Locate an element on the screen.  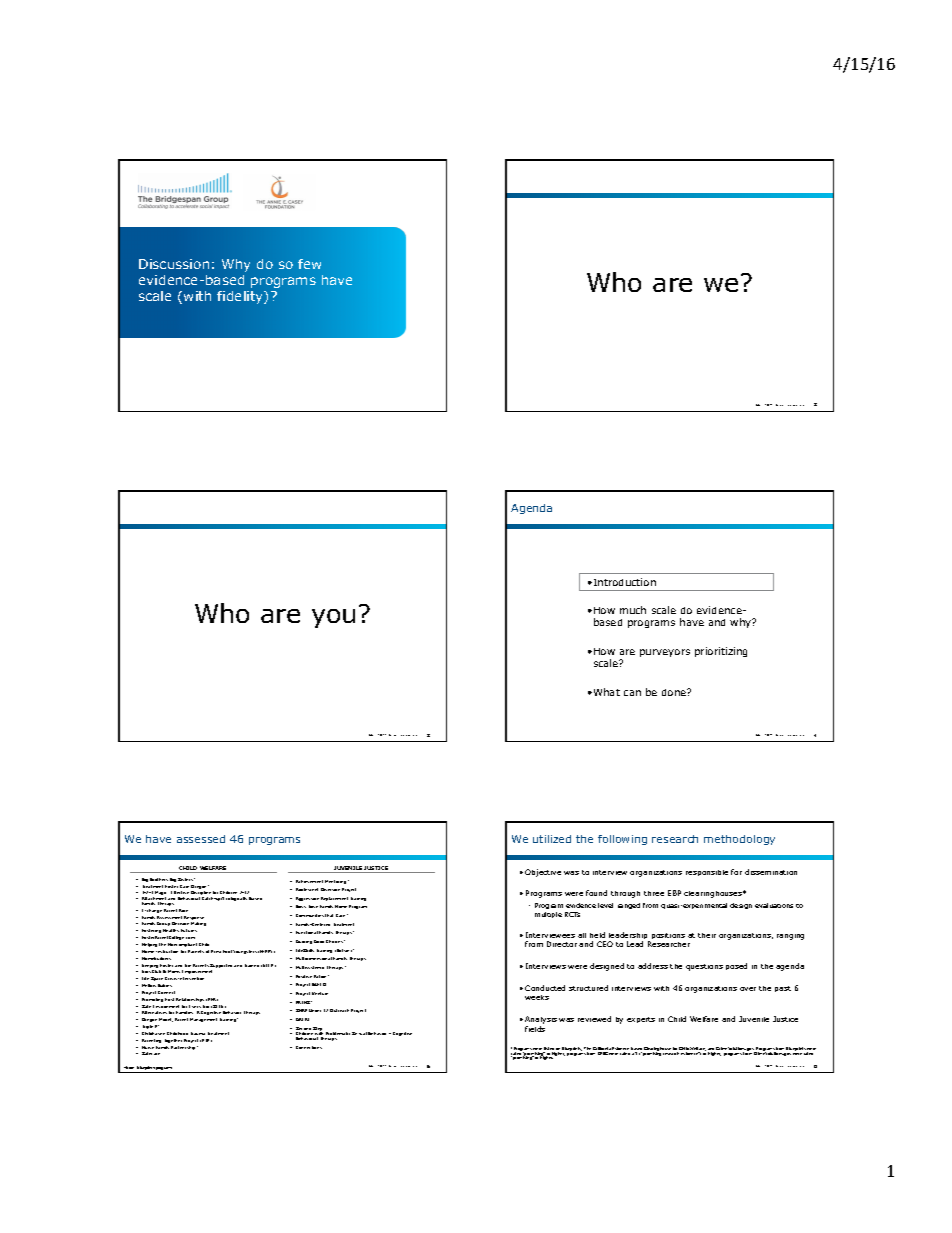
few is located at coordinates (309, 264).
